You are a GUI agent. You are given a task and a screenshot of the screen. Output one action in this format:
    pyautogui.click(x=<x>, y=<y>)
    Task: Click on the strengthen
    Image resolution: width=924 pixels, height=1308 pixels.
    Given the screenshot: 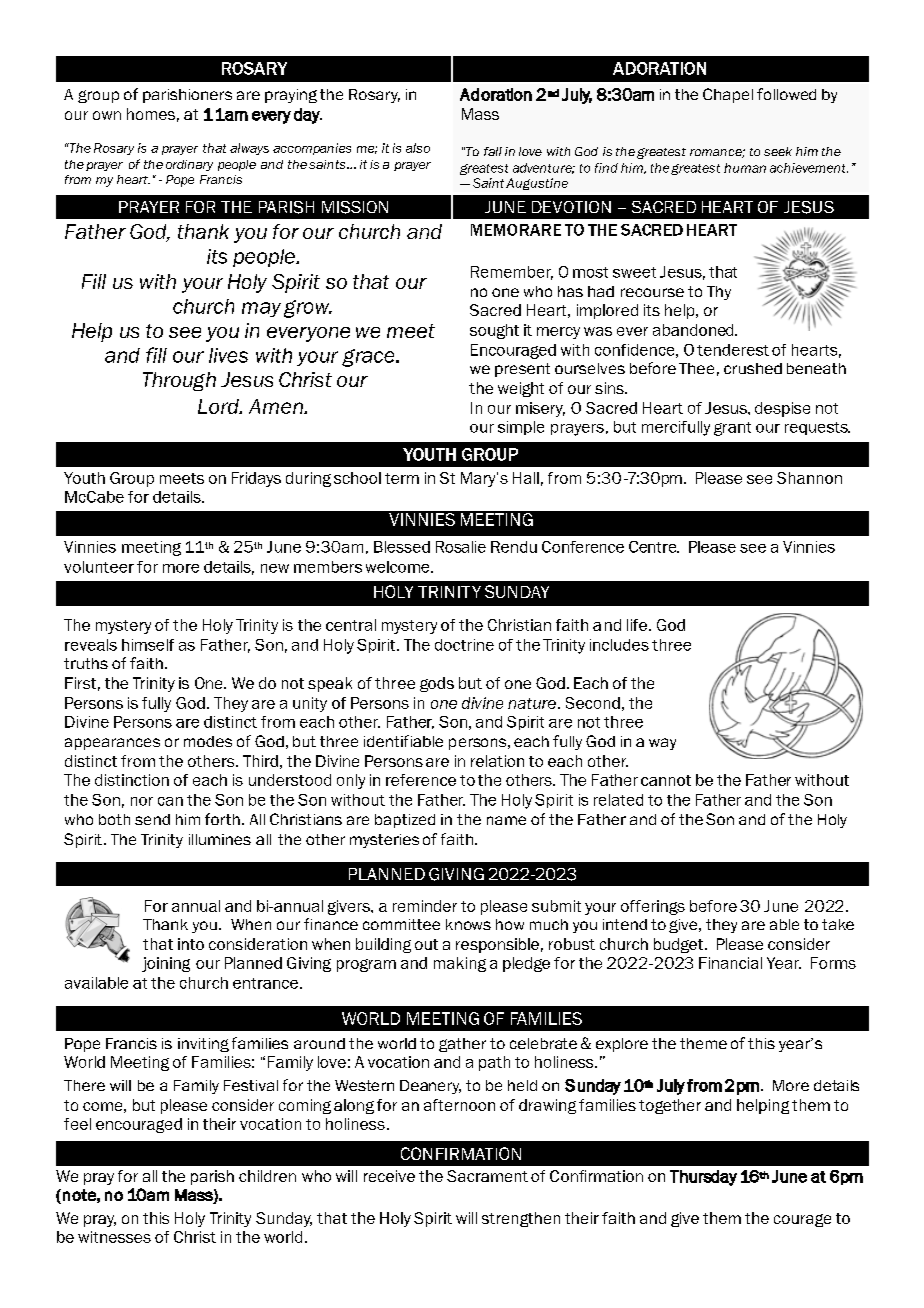 What is the action you would take?
    pyautogui.click(x=521, y=1219)
